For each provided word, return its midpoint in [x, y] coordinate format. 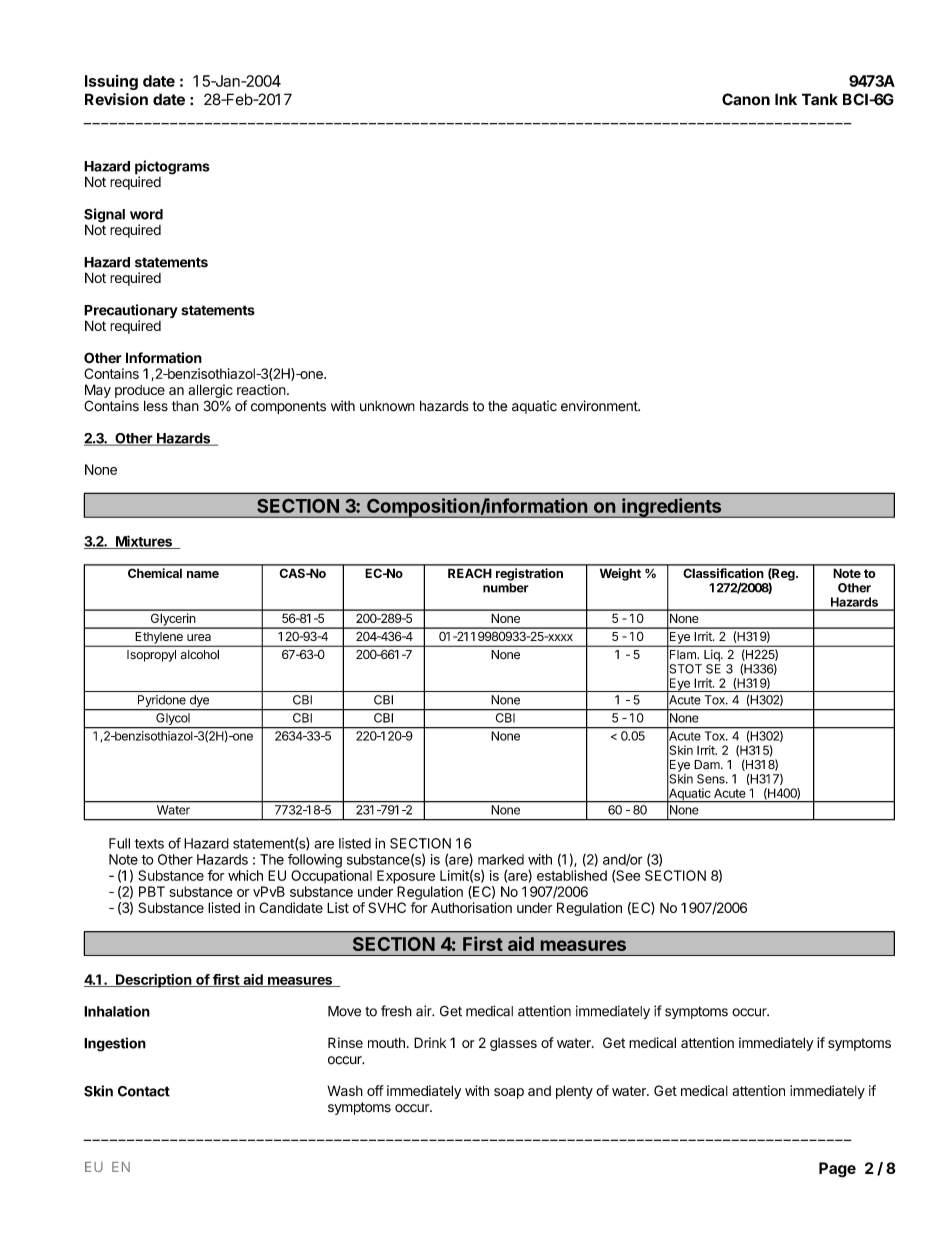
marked [501, 859]
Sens [712, 779]
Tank [820, 99]
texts [149, 844]
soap [509, 1093]
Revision [116, 99]
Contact [144, 1091]
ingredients [672, 508]
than [185, 406]
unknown [387, 406]
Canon [746, 99]
